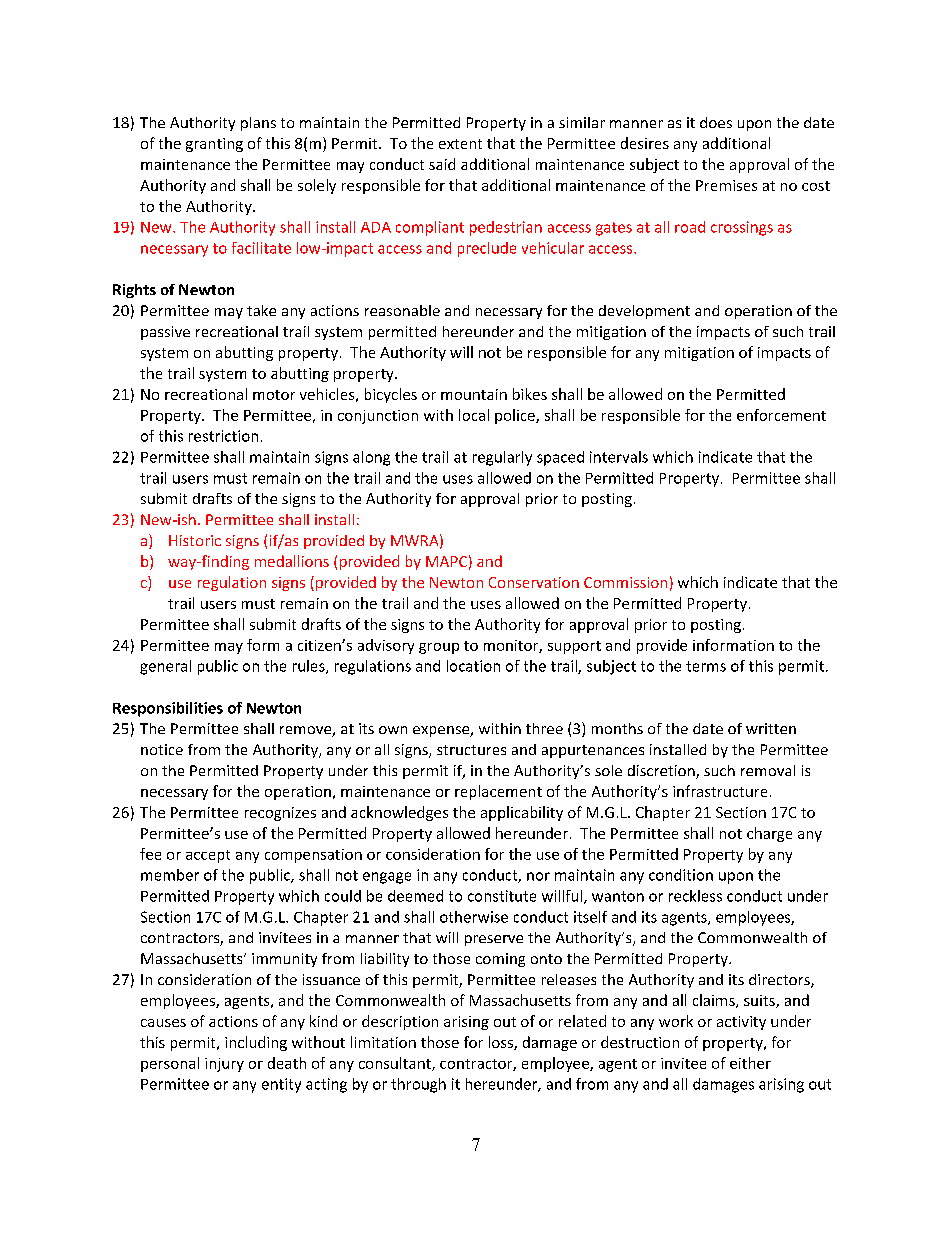  Describe the element at coordinates (214, 145) in the screenshot. I see `granting` at that location.
